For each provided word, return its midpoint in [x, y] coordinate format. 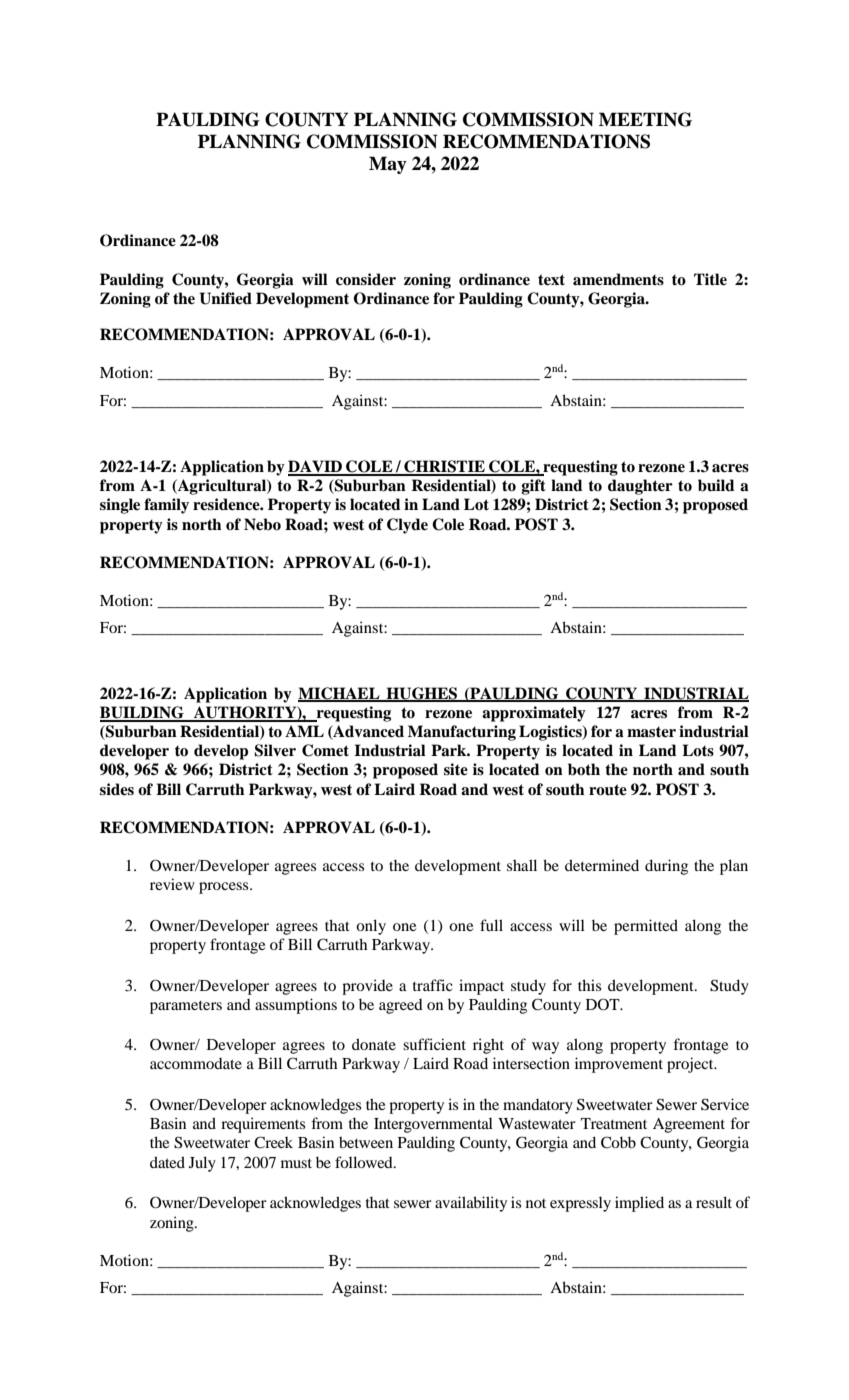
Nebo [262, 524]
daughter [640, 487]
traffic [433, 985]
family [166, 506]
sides [117, 789]
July [202, 1164]
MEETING [645, 119]
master [651, 732]
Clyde [407, 526]
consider [366, 279]
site [456, 769]
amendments [618, 279]
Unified [226, 298]
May [388, 165]
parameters [186, 1007]
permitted [646, 927]
